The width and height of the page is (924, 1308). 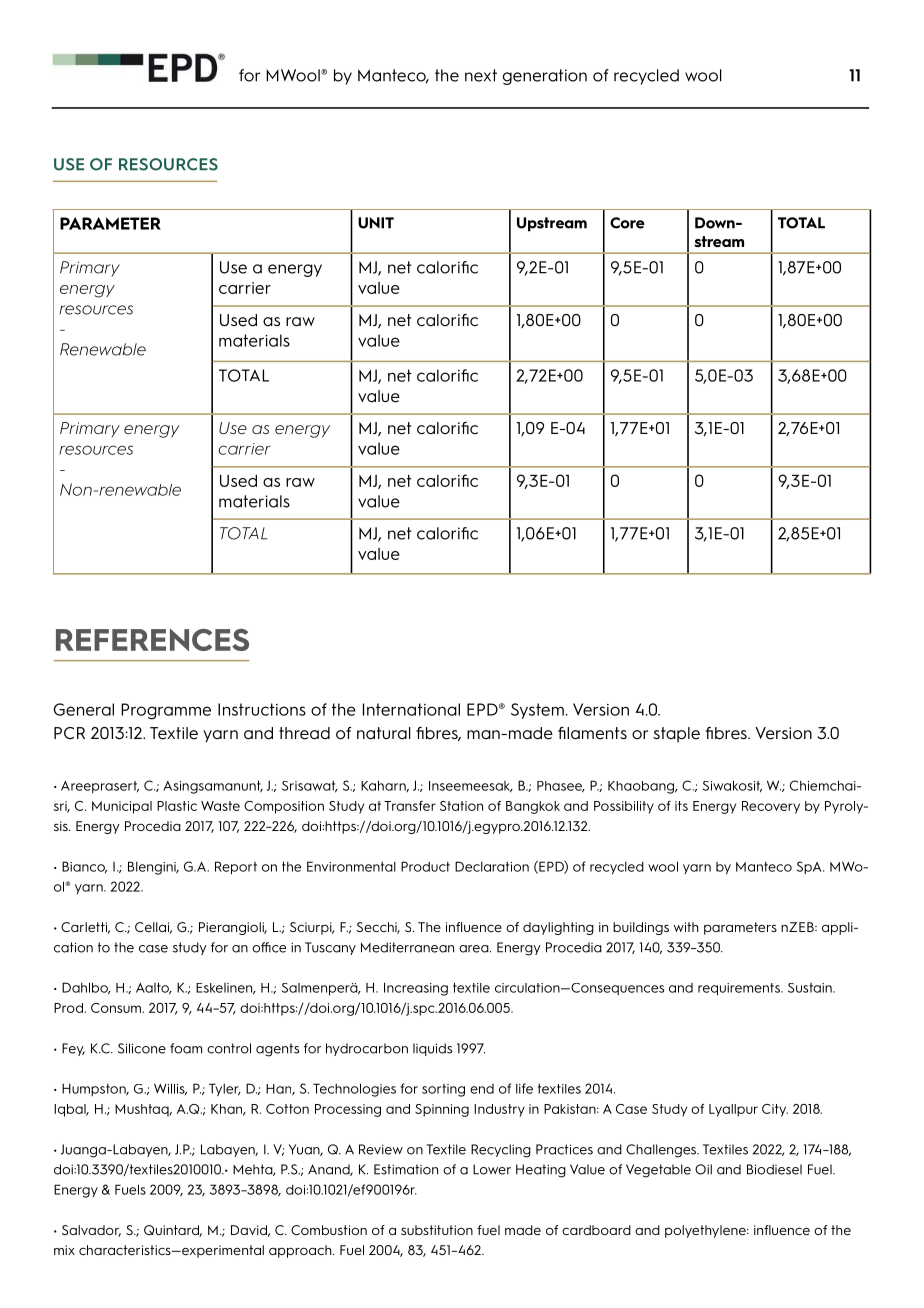 What do you see at coordinates (166, 711) in the page?
I see `Programme` at bounding box center [166, 711].
